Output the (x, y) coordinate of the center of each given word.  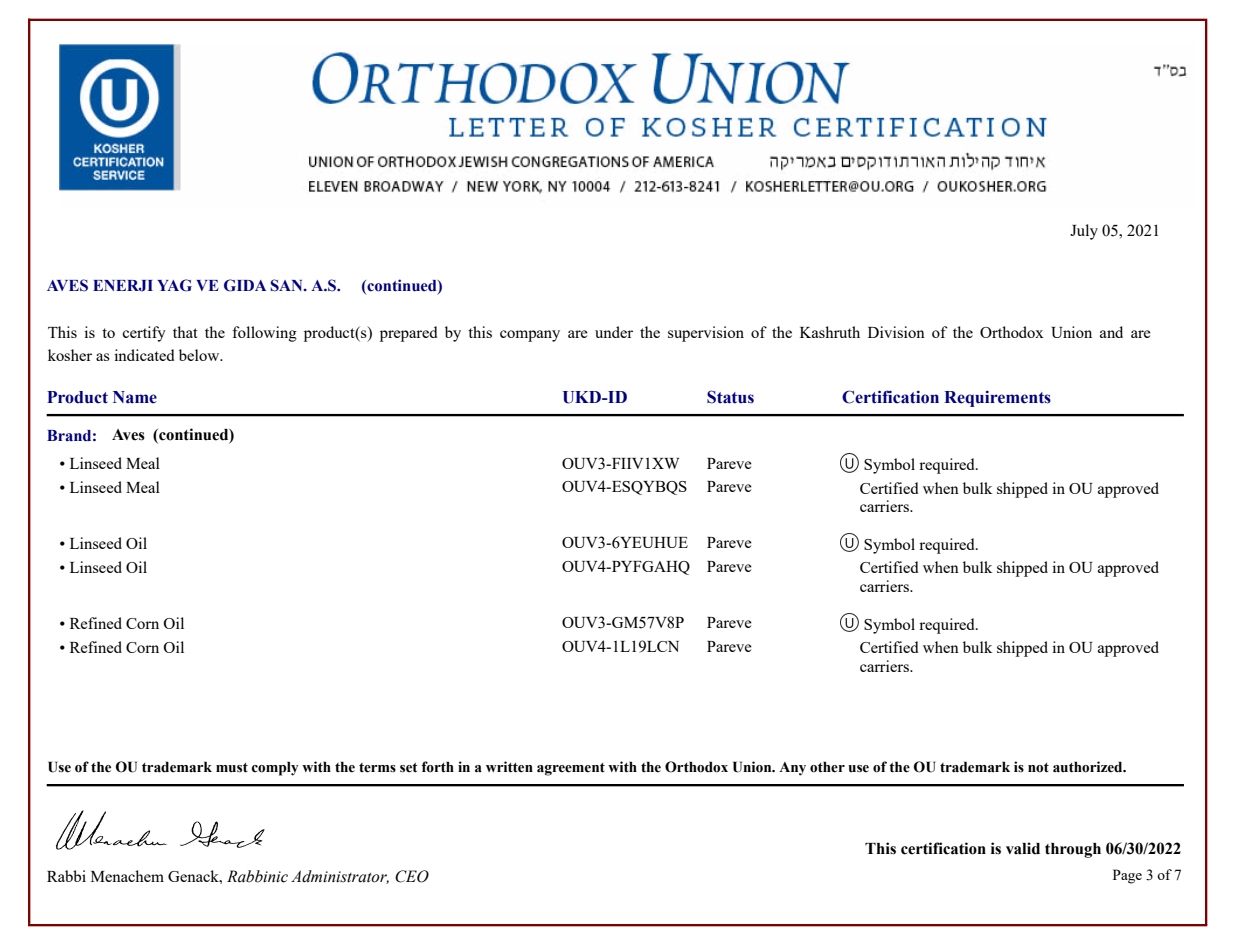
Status (730, 397)
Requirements (997, 398)
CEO (412, 876)
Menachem (127, 876)
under (614, 332)
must (232, 768)
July (1084, 232)
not (1038, 768)
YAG (174, 285)
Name (135, 397)
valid (1023, 848)
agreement (571, 769)
